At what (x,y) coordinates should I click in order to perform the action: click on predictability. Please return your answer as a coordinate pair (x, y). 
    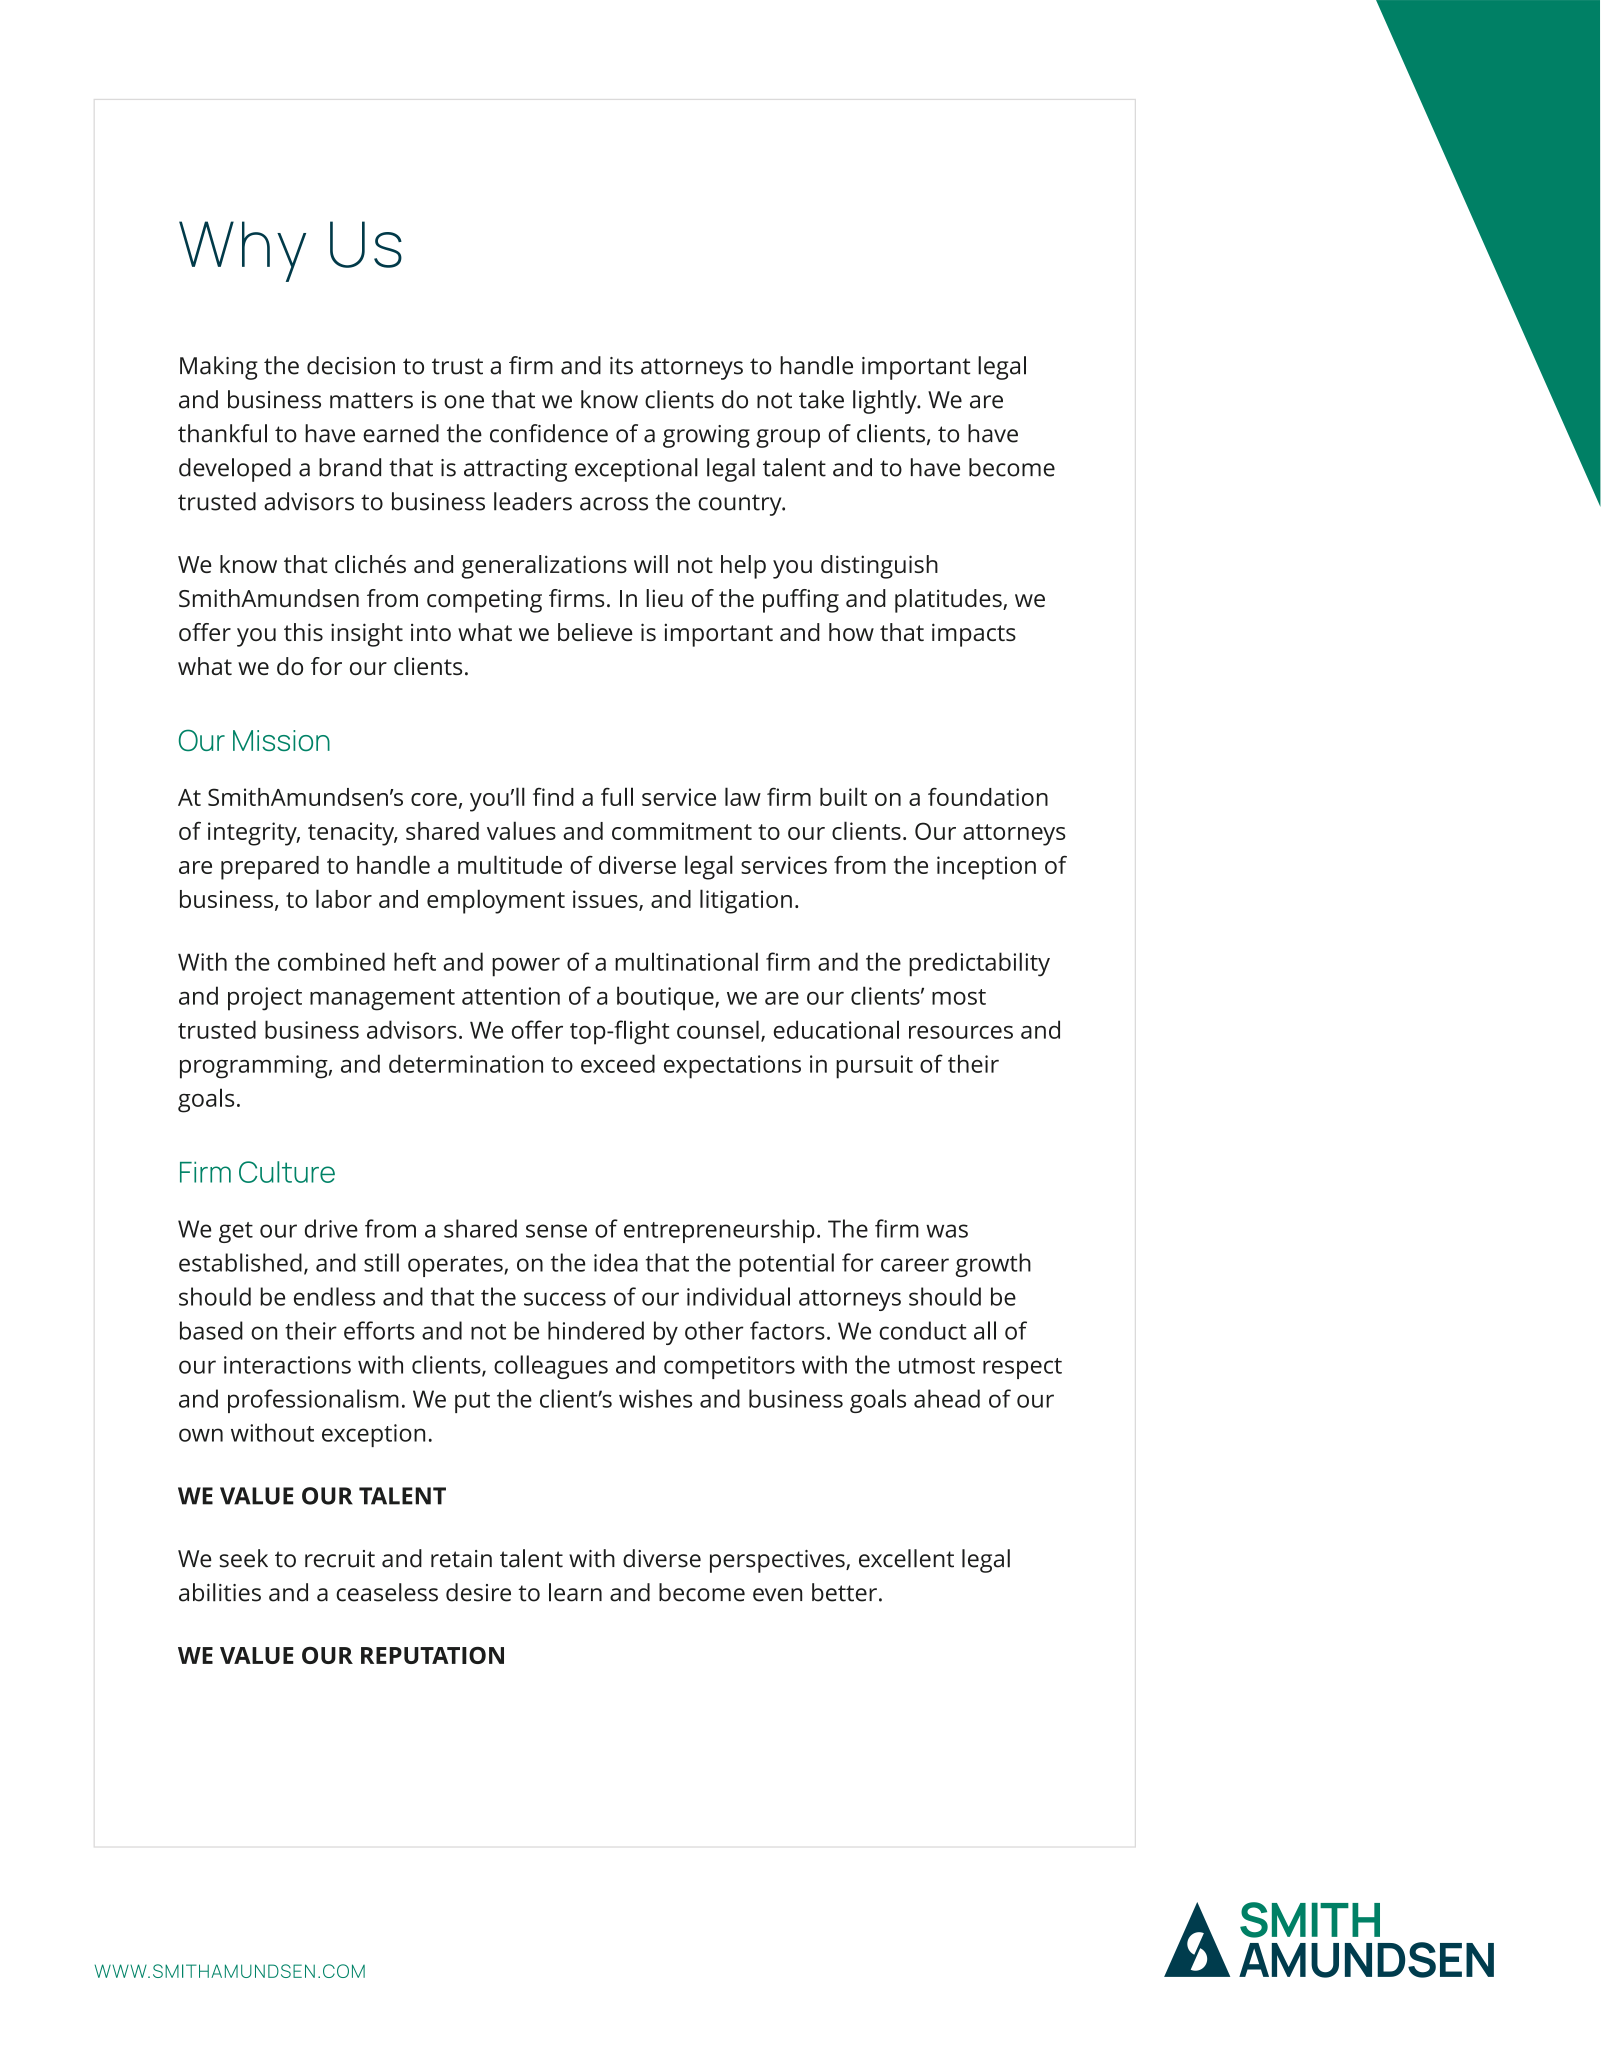
    Looking at the image, I should click on (979, 964).
